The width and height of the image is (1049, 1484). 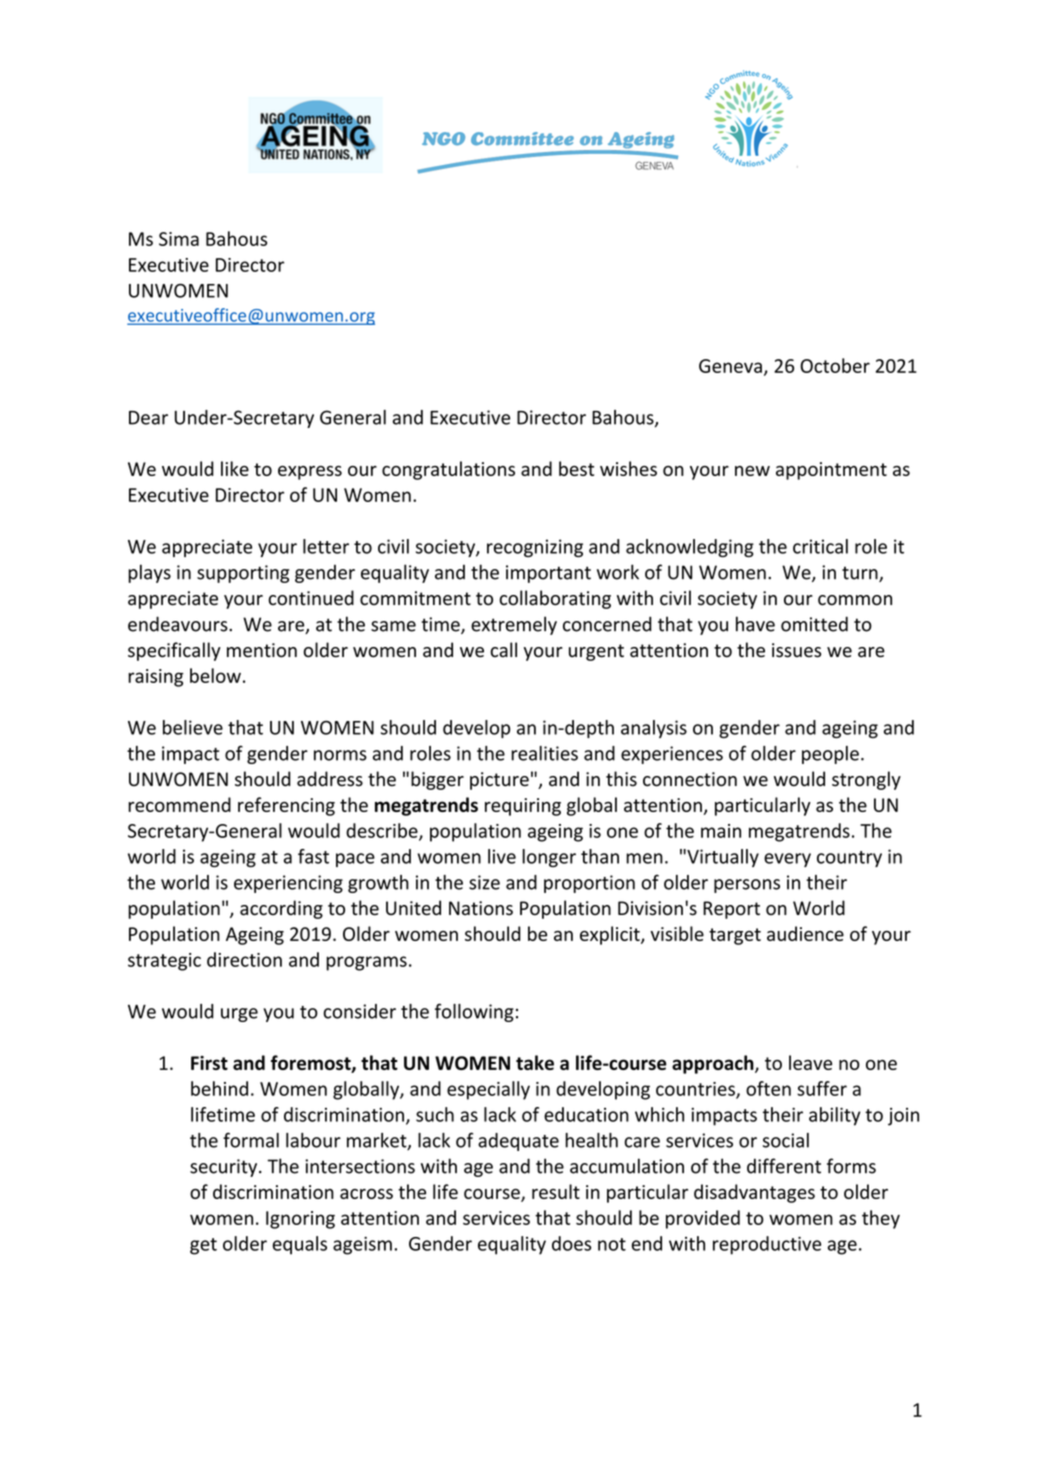 What do you see at coordinates (544, 753) in the image?
I see `realities` at bounding box center [544, 753].
